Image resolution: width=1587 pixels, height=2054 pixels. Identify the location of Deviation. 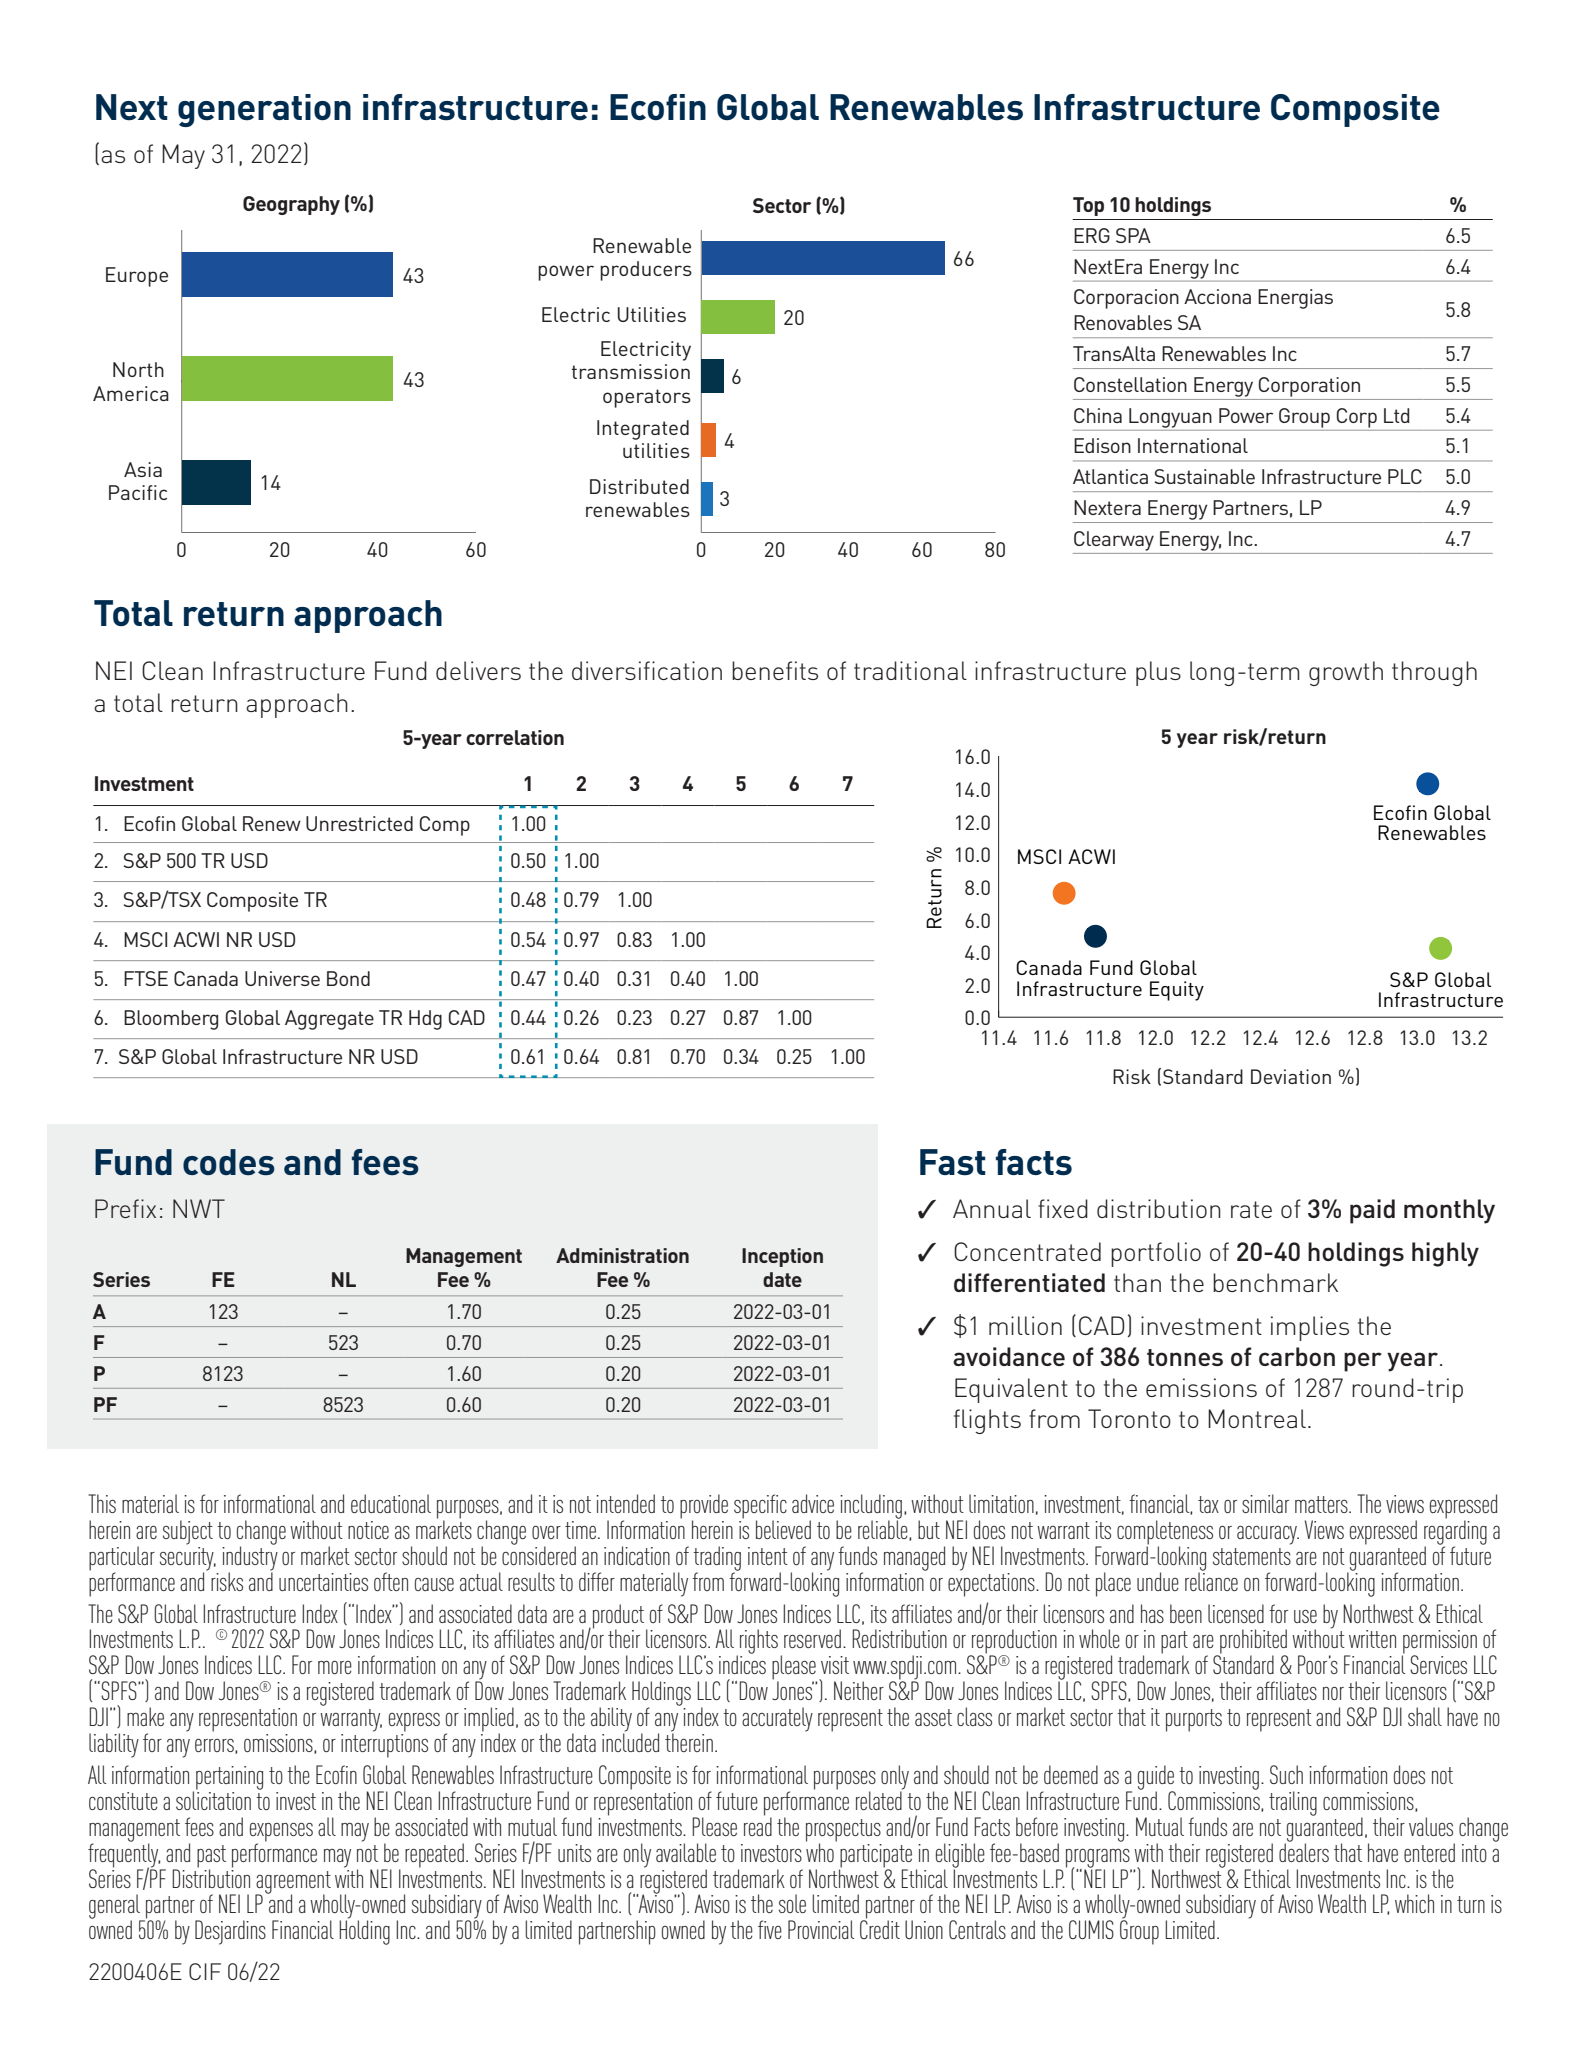
(1291, 1076).
